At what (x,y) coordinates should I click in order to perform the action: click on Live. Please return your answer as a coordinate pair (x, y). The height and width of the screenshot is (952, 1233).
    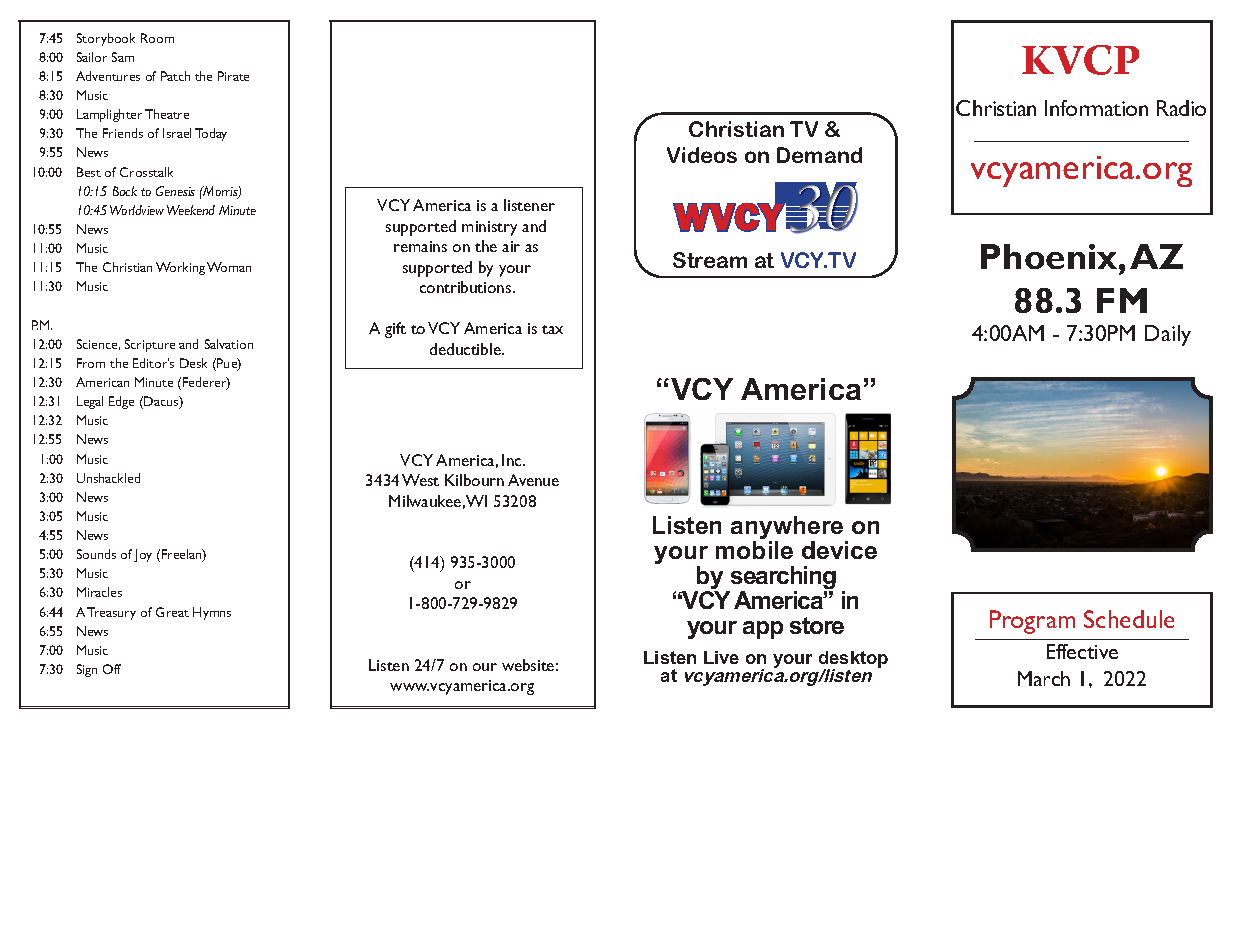
    Looking at the image, I should click on (721, 657).
